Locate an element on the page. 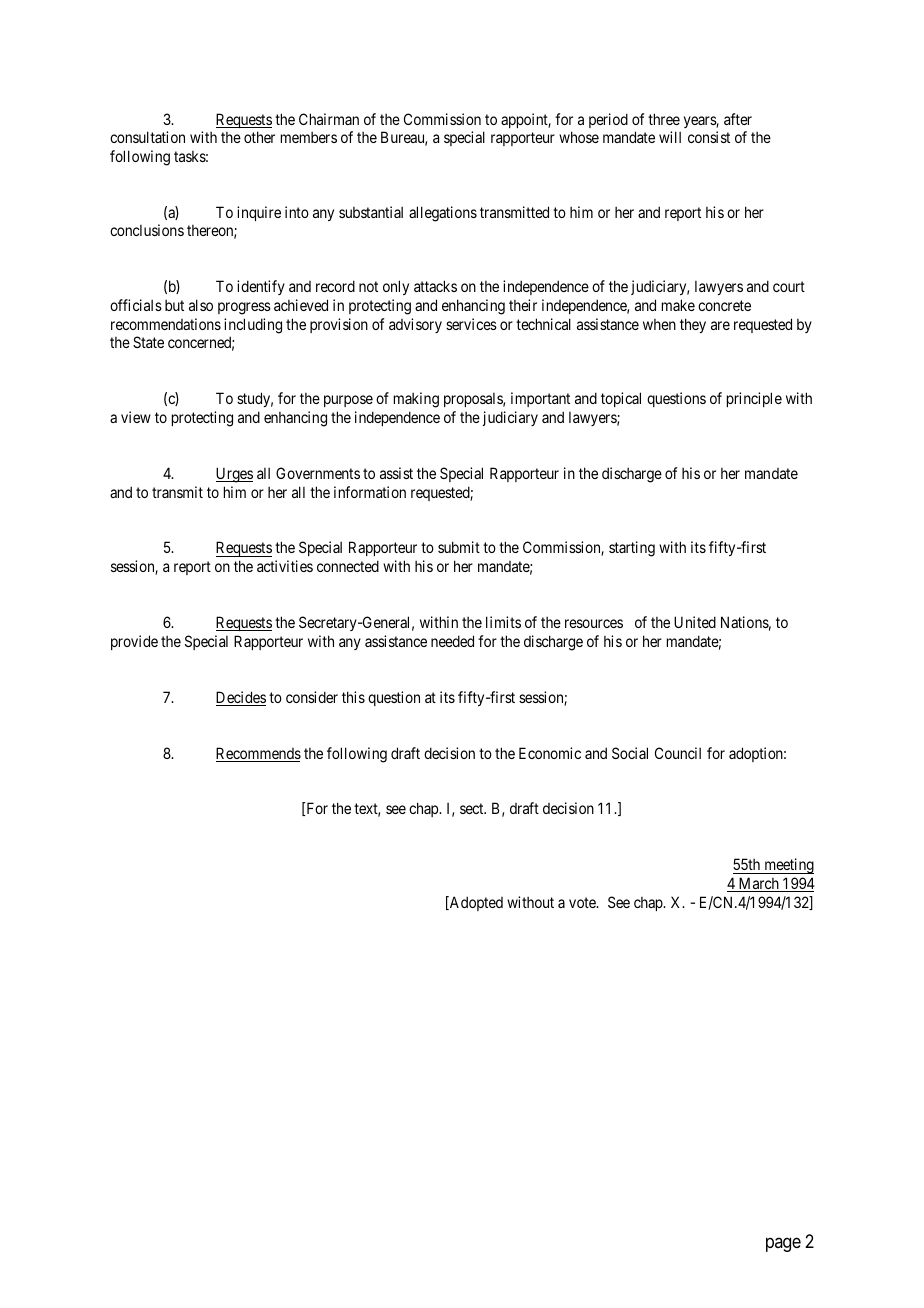 This document has height=1308, width=924. consist is located at coordinates (709, 137).
